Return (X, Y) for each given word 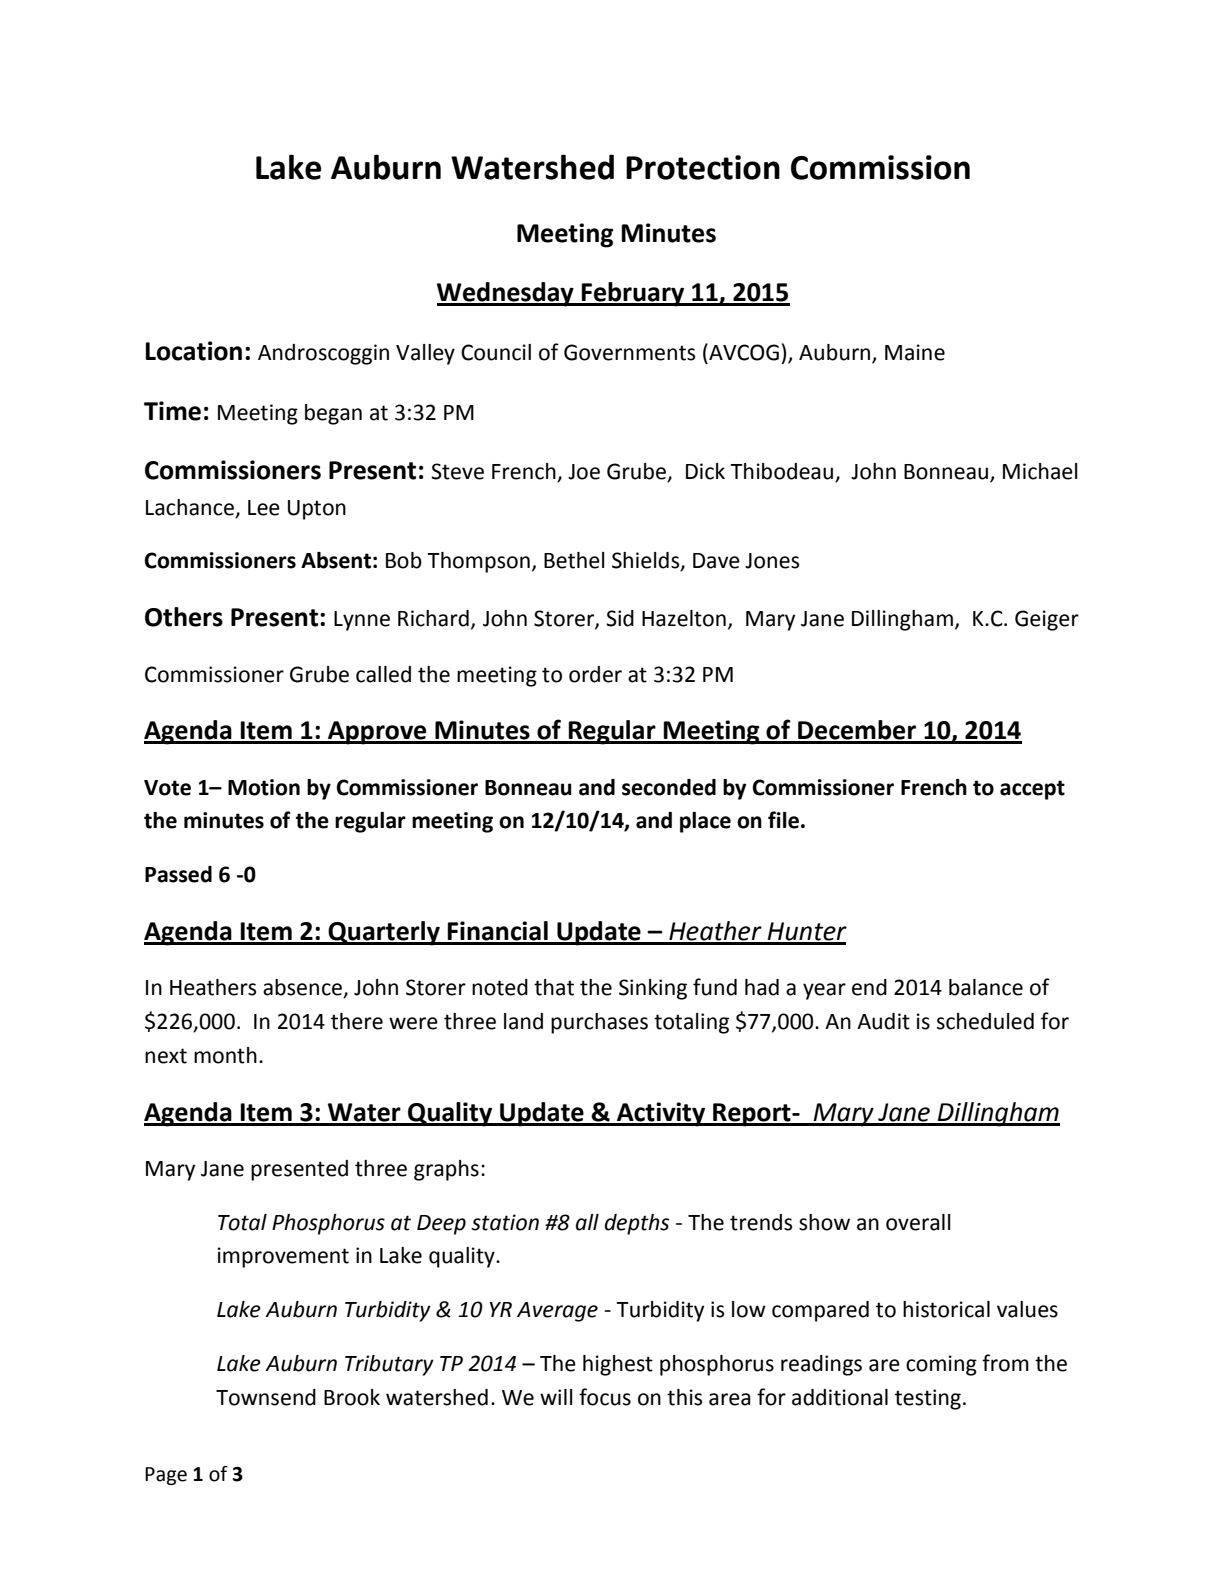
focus (605, 1397)
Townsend (266, 1397)
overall (918, 1222)
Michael (1040, 471)
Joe (584, 472)
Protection (703, 167)
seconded (669, 787)
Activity (661, 1114)
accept (1032, 790)
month (225, 1055)
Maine (915, 352)
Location (194, 351)
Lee (264, 508)
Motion (264, 787)
